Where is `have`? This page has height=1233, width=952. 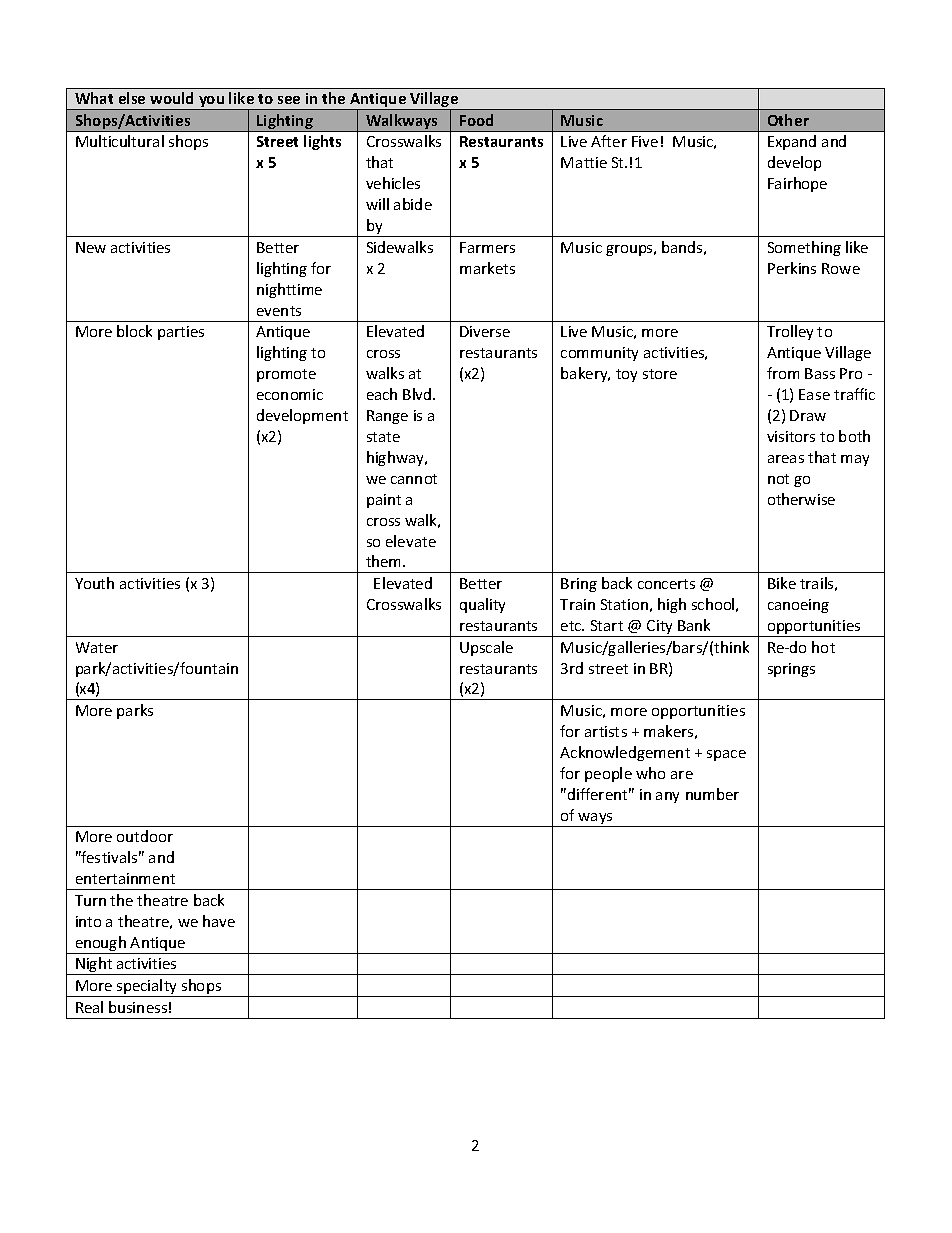 have is located at coordinates (219, 921).
